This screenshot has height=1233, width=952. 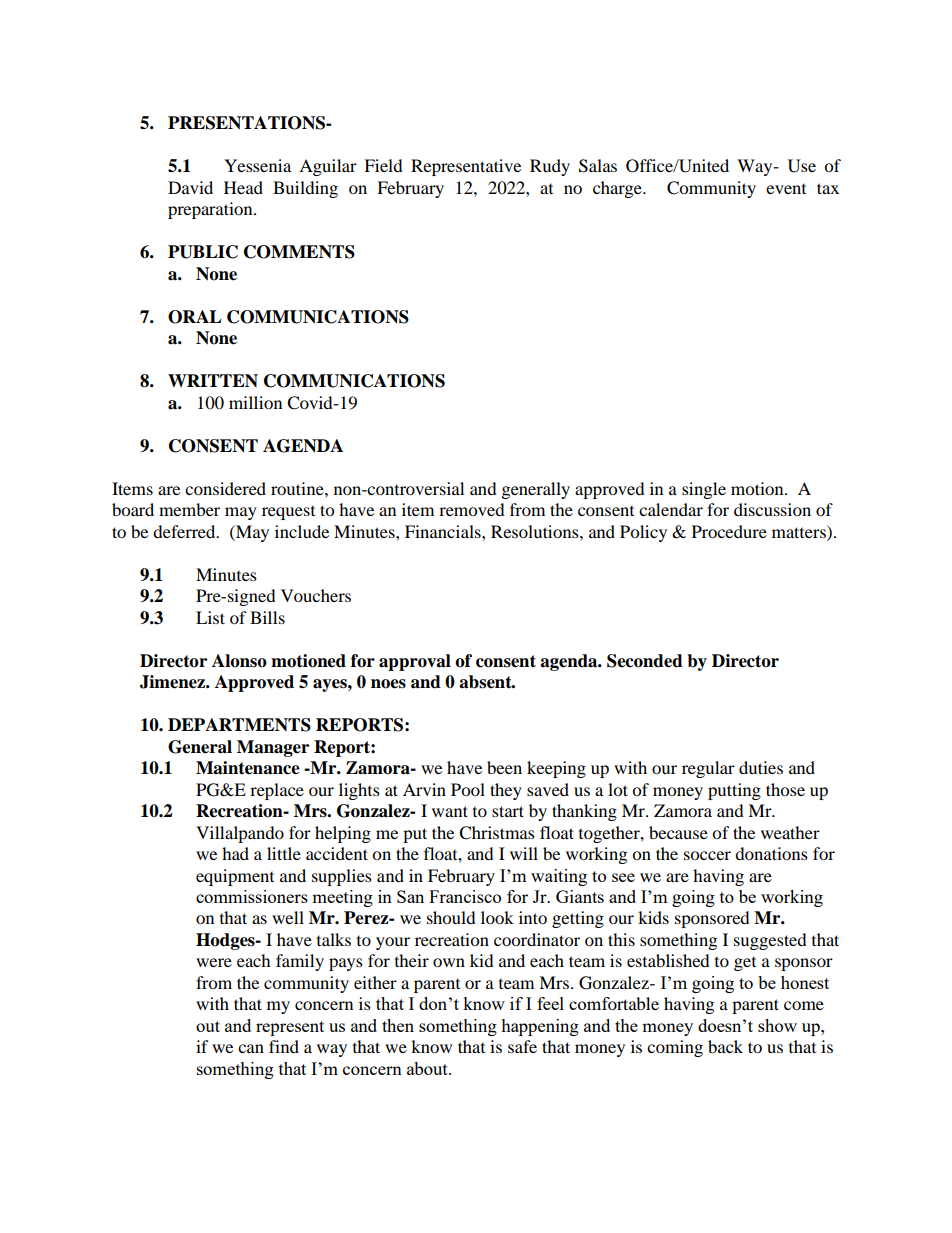 What do you see at coordinates (704, 490) in the screenshot?
I see `single` at bounding box center [704, 490].
